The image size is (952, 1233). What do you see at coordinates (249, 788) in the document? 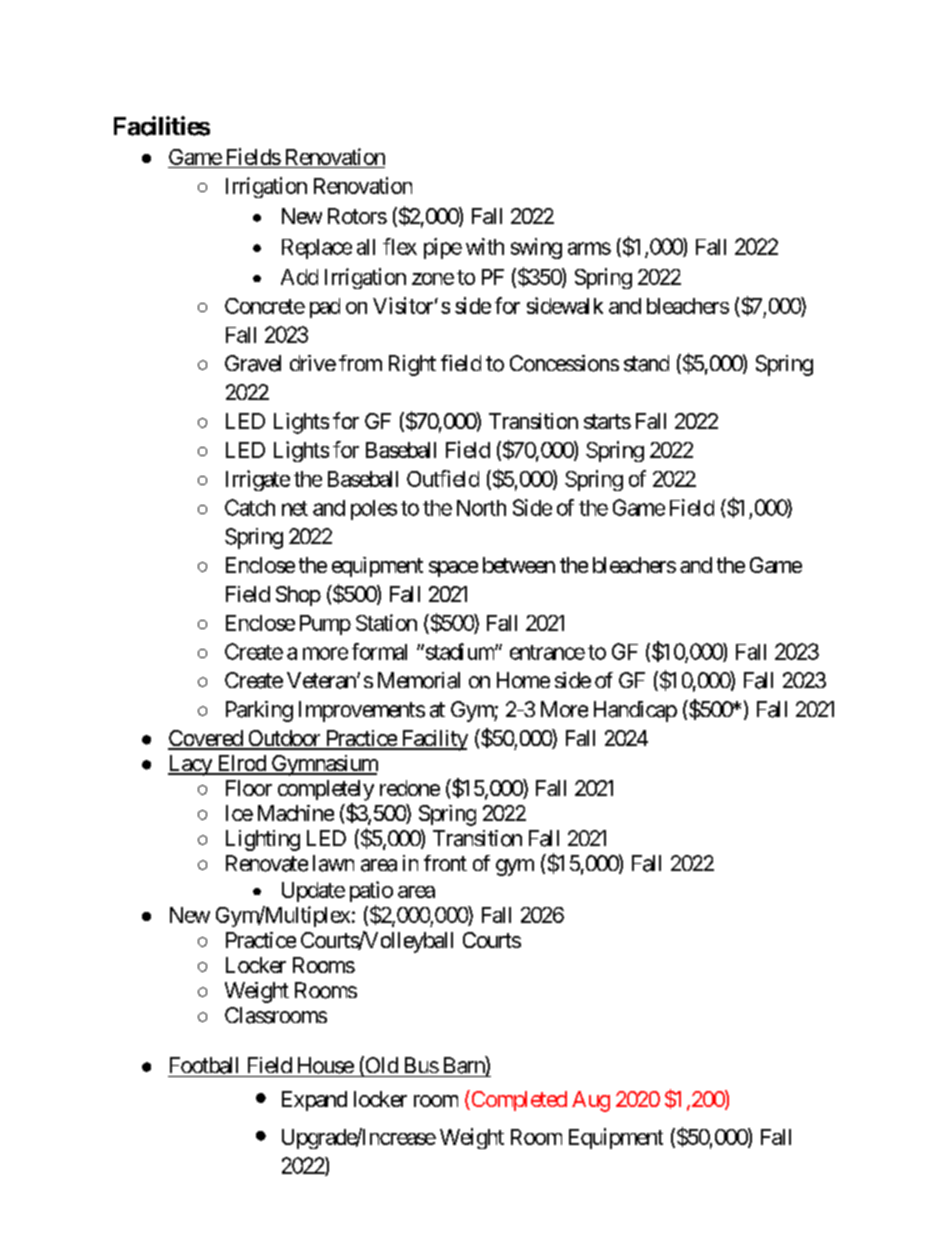
I see `Floor` at bounding box center [249, 788].
